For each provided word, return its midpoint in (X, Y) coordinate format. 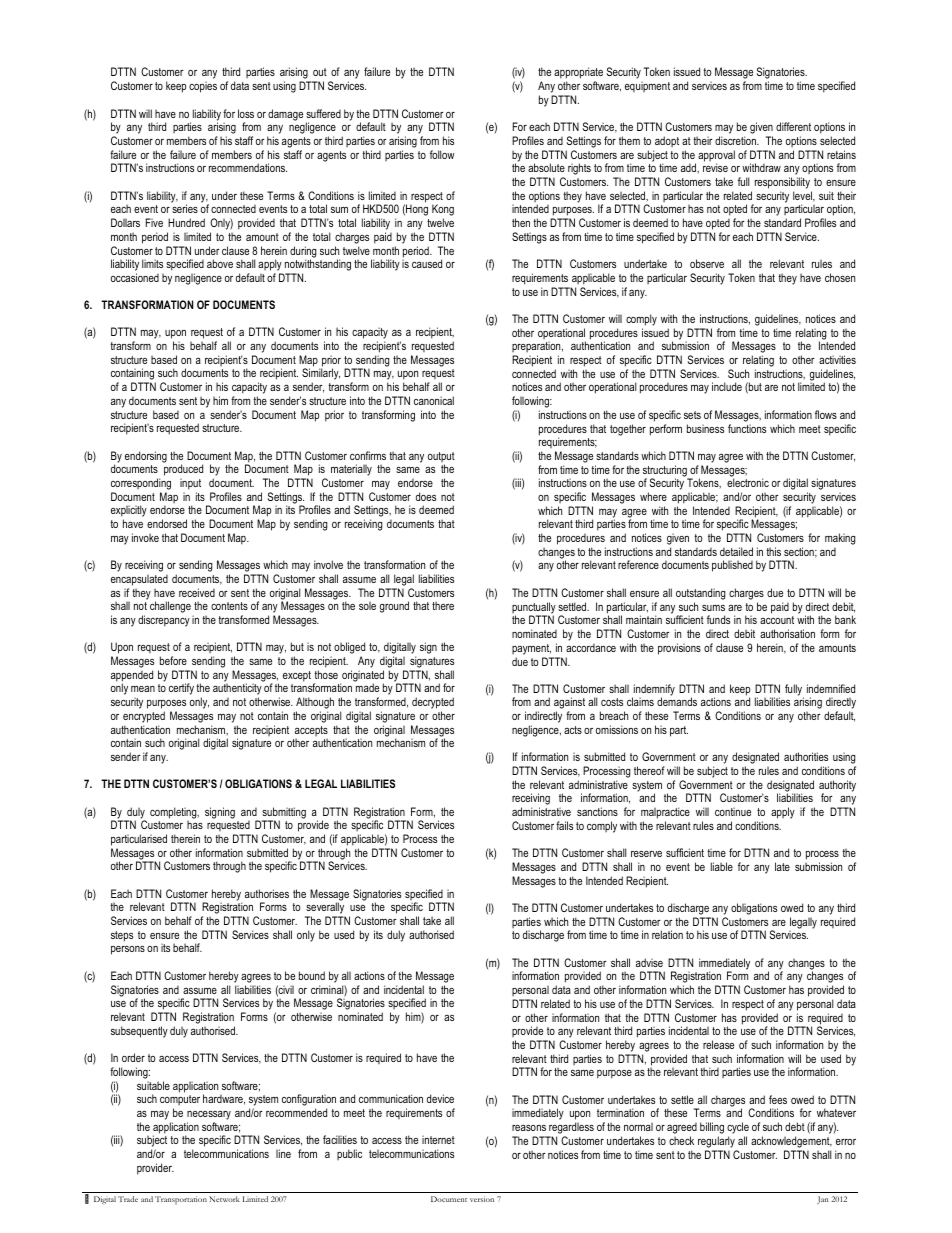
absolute (546, 167)
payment (531, 649)
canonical (434, 400)
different (793, 126)
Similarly (321, 375)
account (777, 620)
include (727, 386)
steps (122, 936)
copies (203, 87)
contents (229, 606)
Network (224, 1199)
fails (564, 825)
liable (722, 866)
